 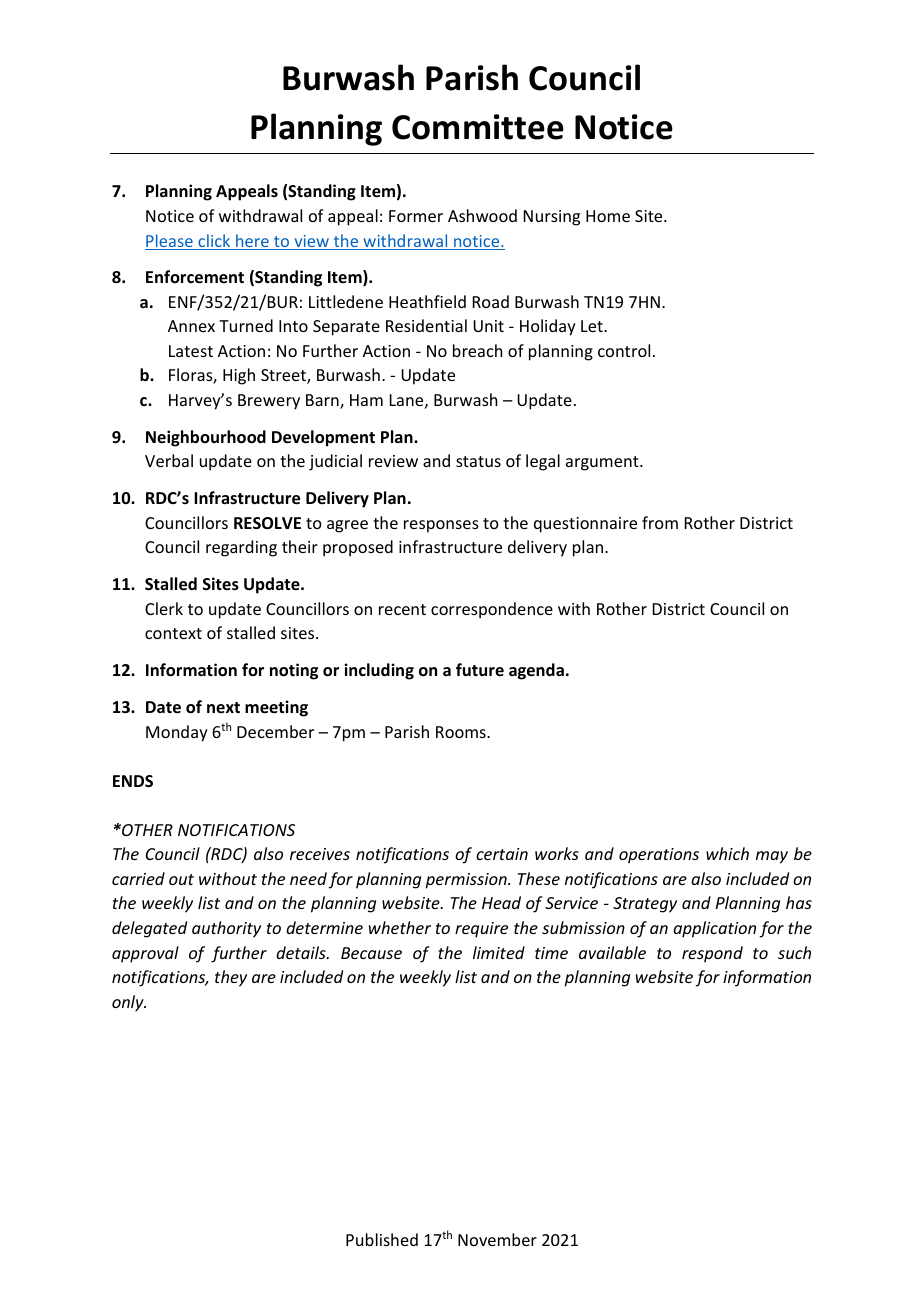 What do you see at coordinates (794, 952) in the page?
I see `such` at bounding box center [794, 952].
